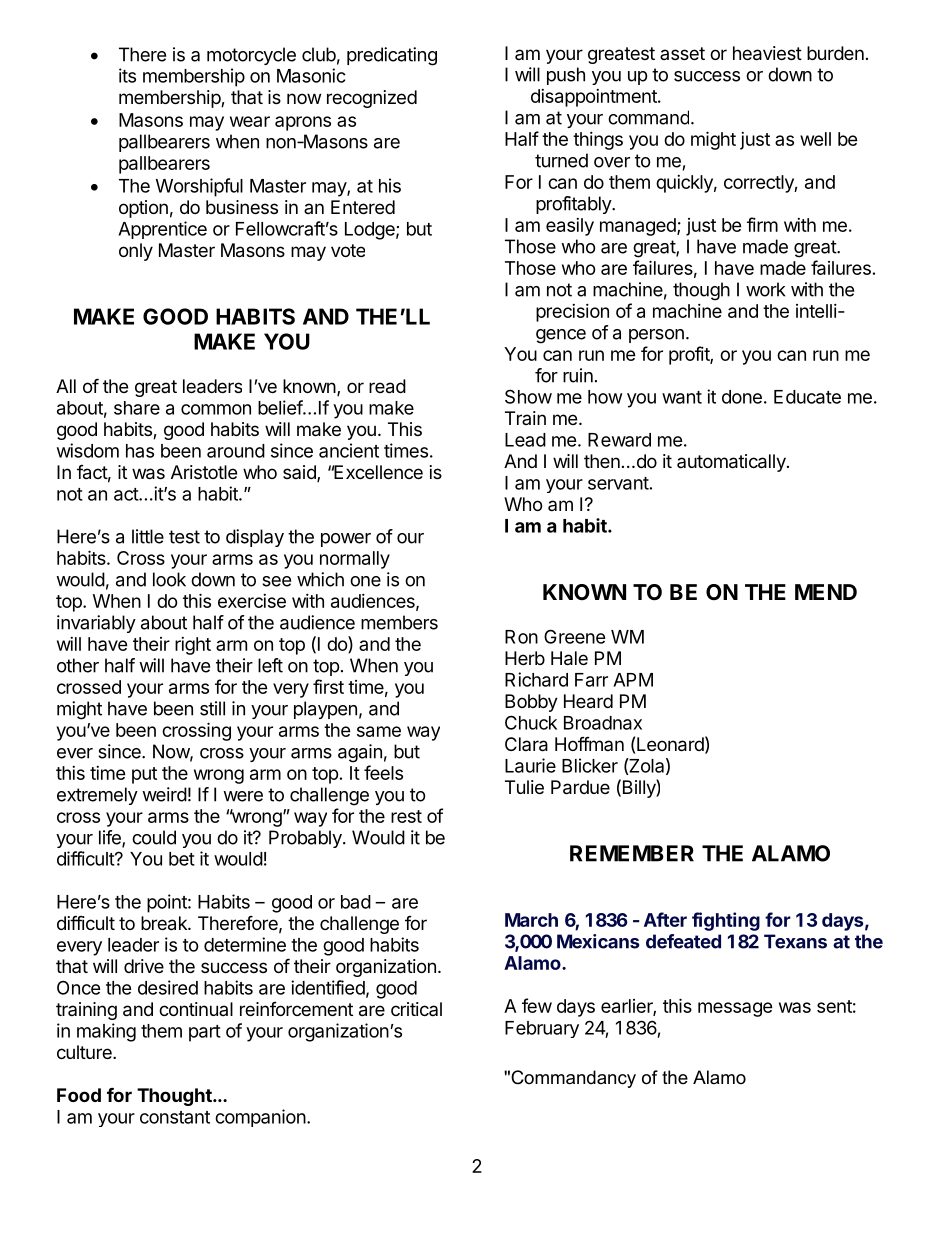  Describe the element at coordinates (633, 680) in the screenshot. I see `APM` at that location.
